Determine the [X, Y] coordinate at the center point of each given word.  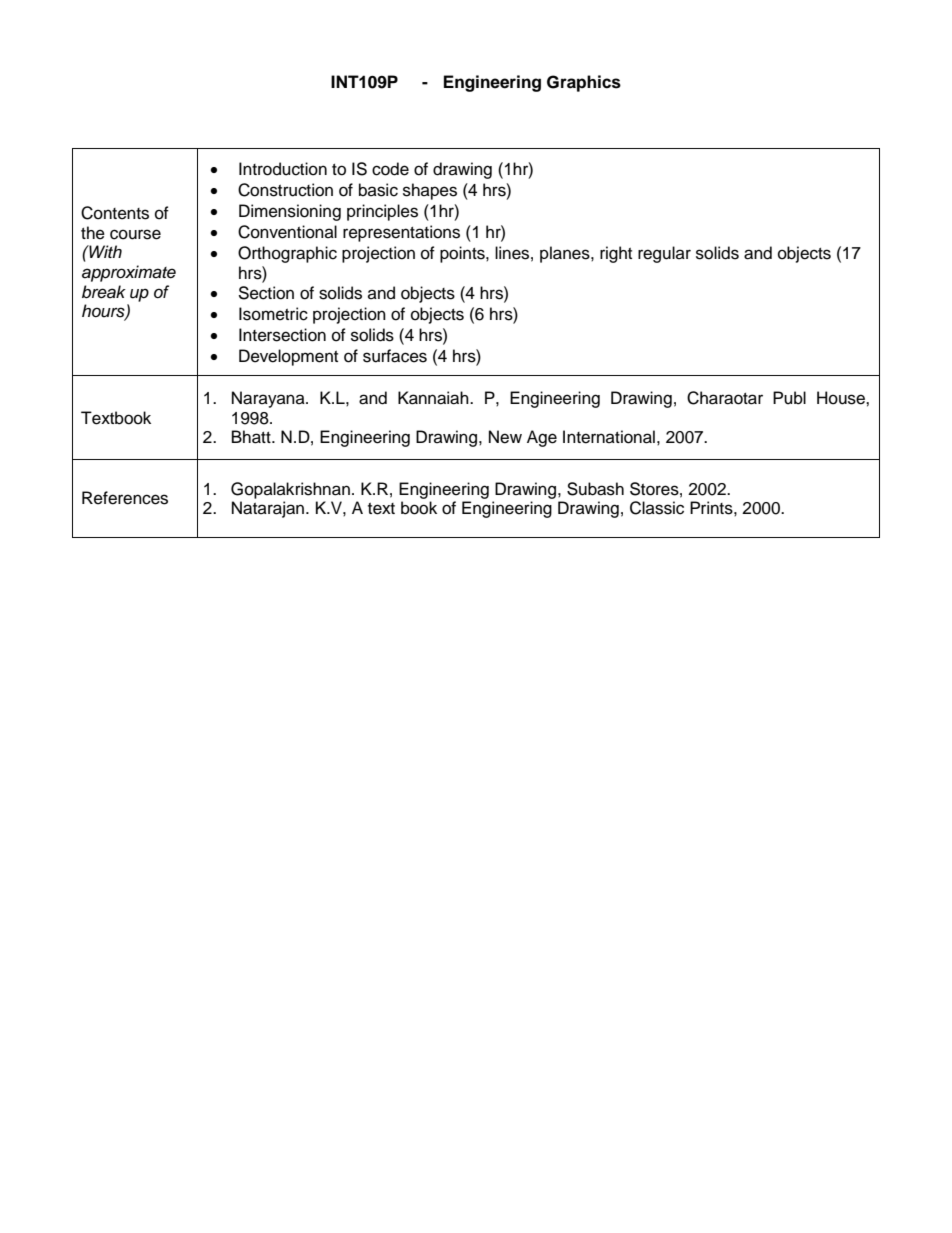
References [125, 498]
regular [664, 254]
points [463, 254]
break [104, 292]
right [616, 254]
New [505, 437]
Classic [657, 508]
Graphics [584, 83]
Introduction [283, 169]
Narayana [269, 399]
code [390, 169]
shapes [430, 191]
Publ [789, 398]
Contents [115, 213]
